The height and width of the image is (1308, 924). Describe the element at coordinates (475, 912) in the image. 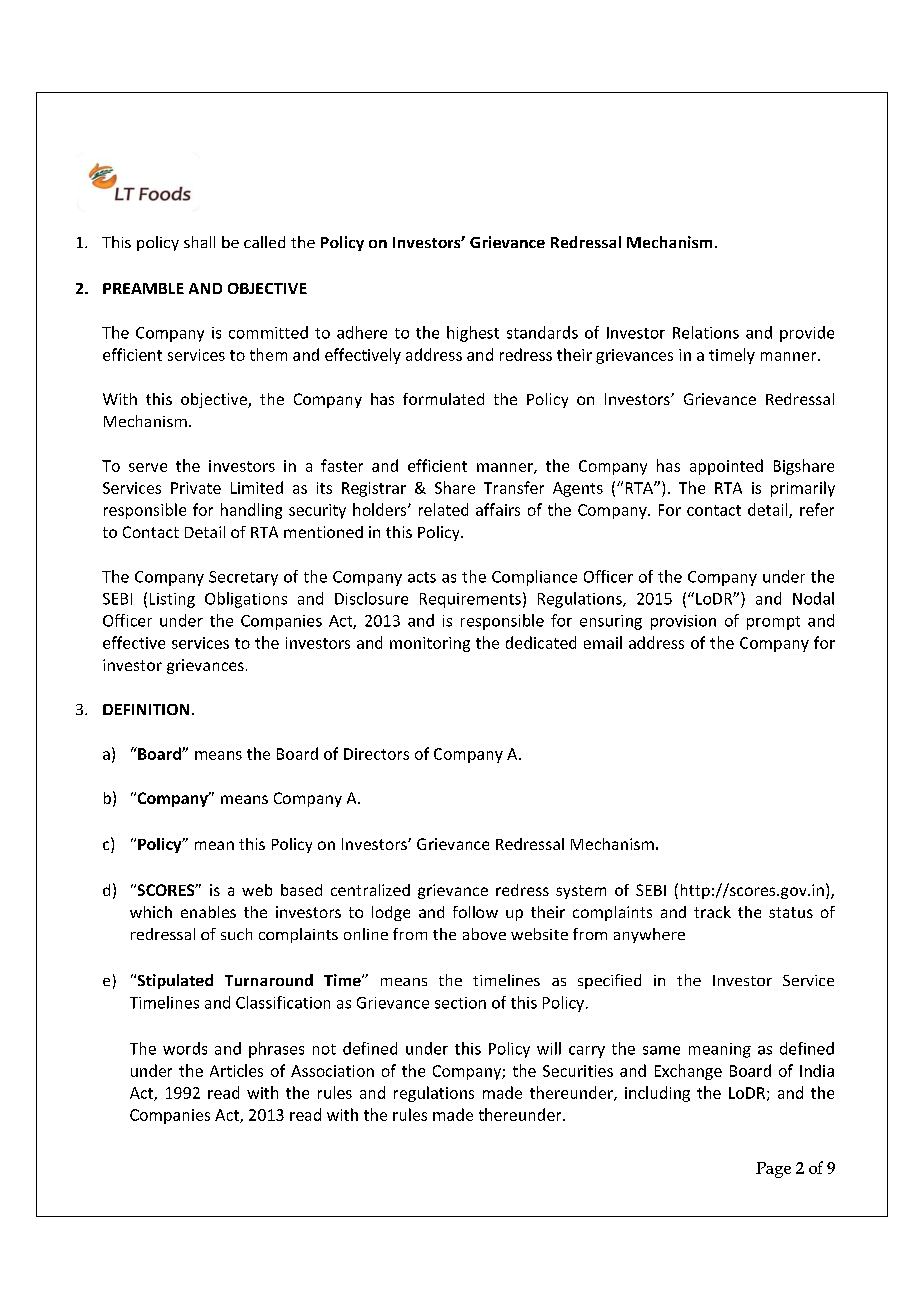

I see `follow` at that location.
